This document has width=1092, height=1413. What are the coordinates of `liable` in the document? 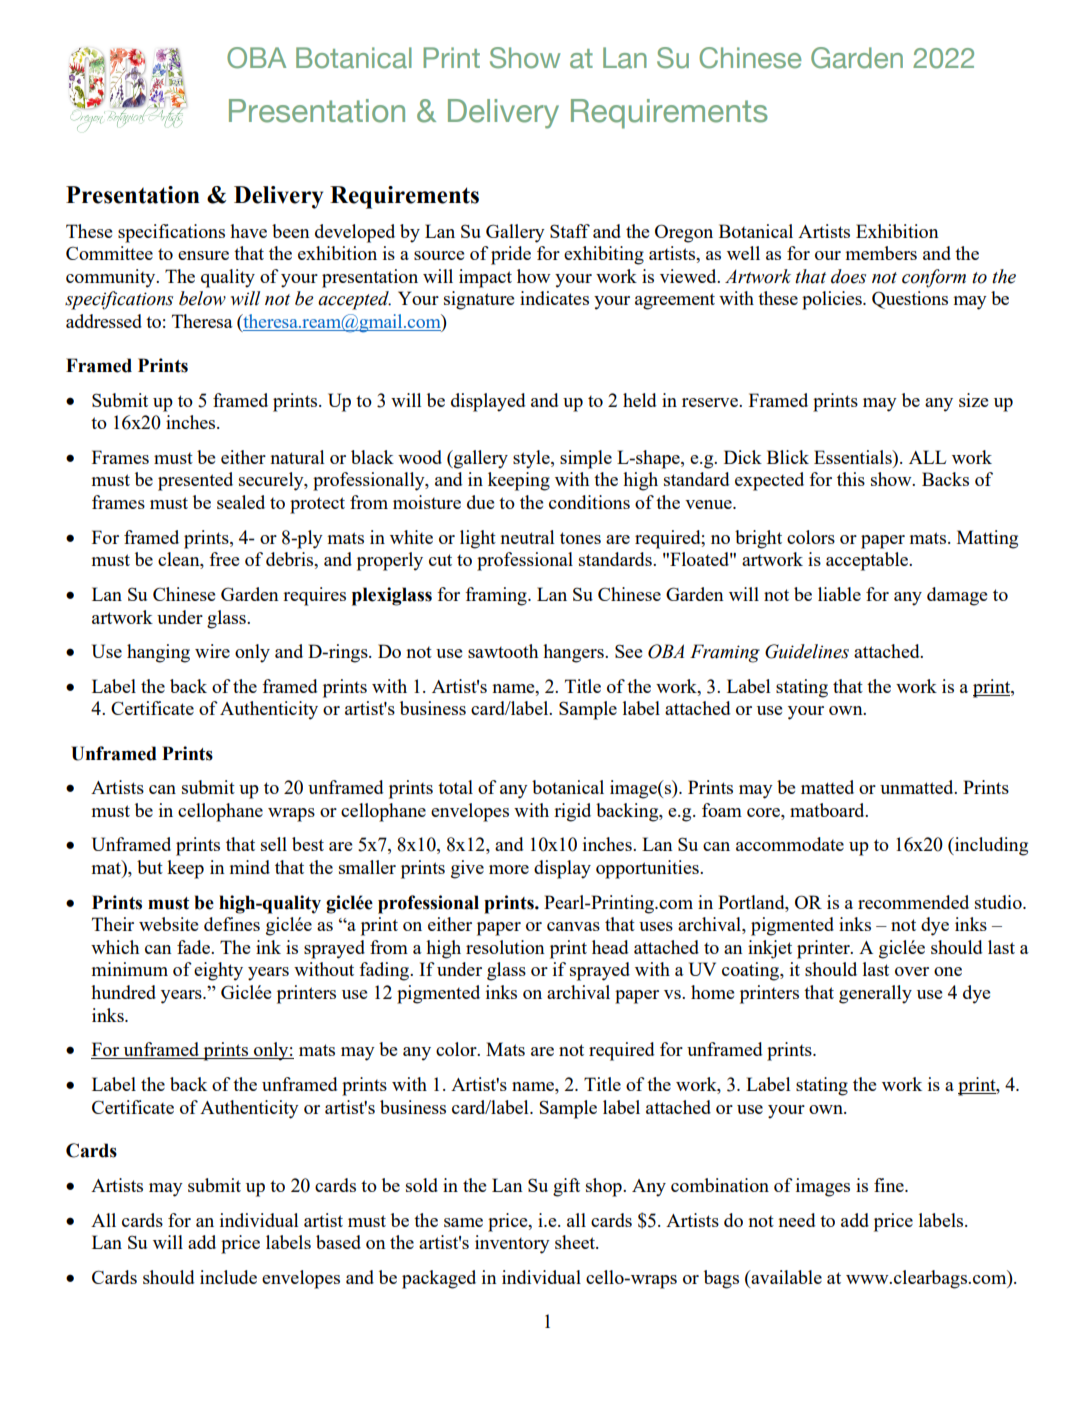 It's located at (839, 594).
